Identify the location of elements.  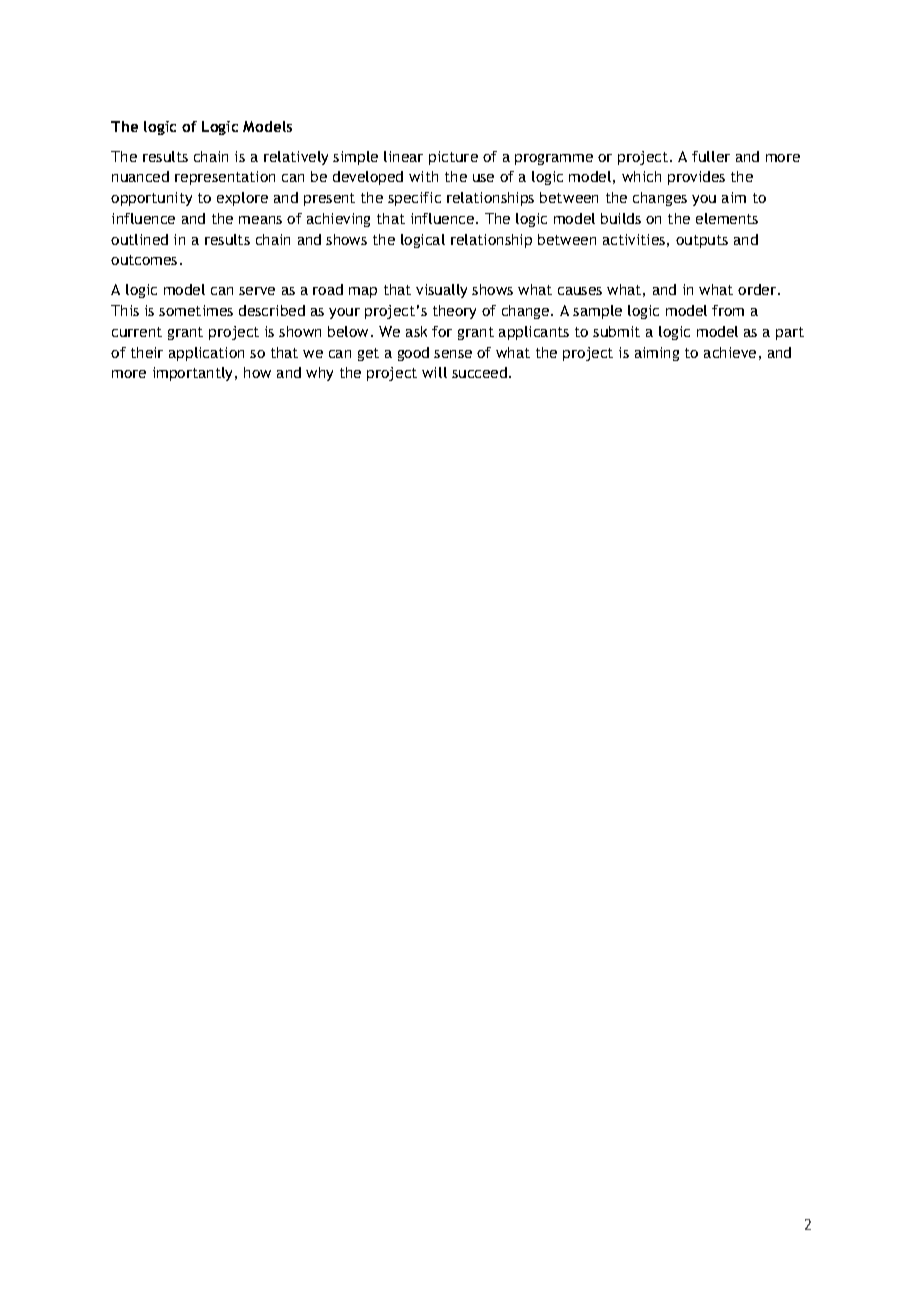
(727, 218).
